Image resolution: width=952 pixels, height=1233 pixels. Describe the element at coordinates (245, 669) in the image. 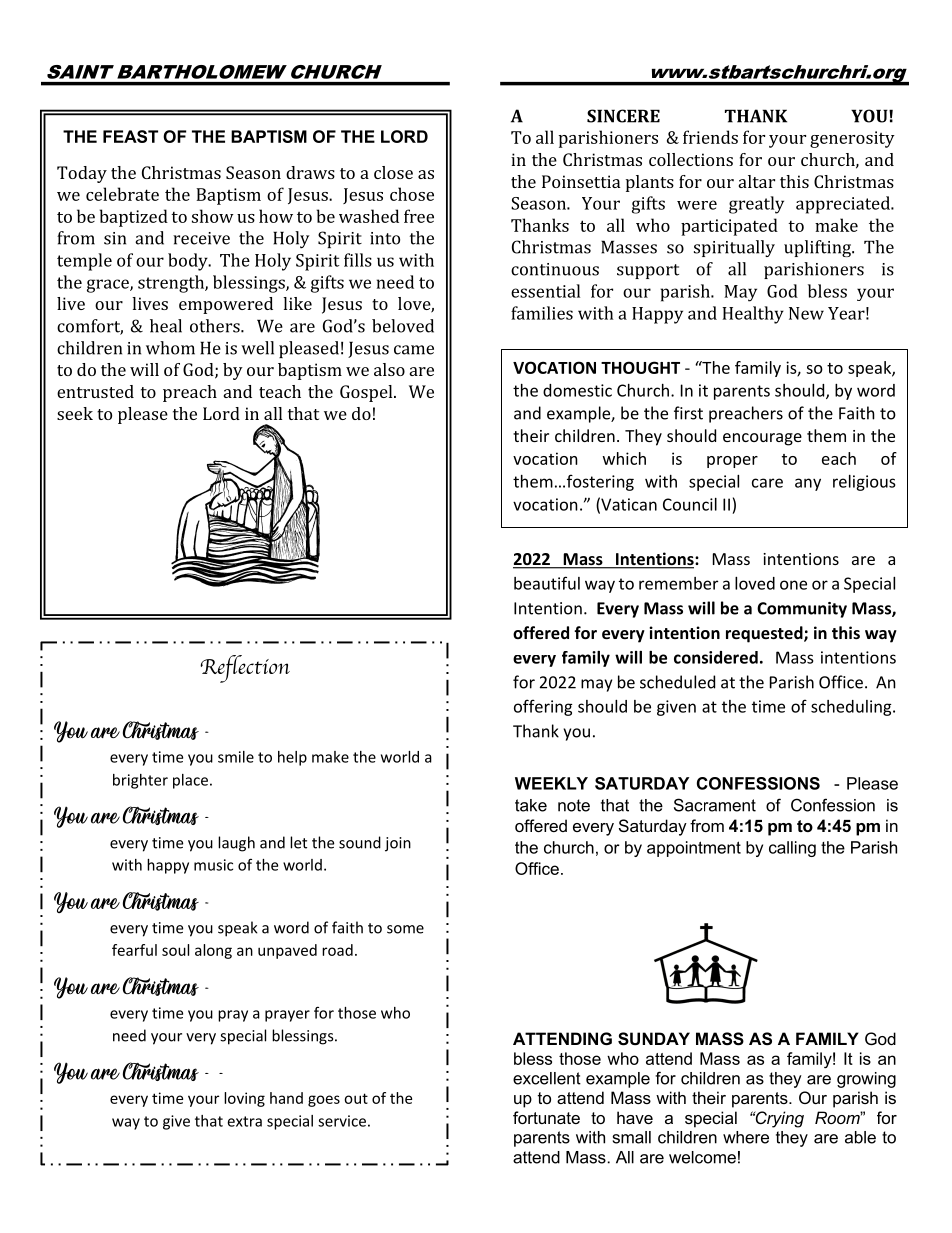

I see `Reflection` at that location.
